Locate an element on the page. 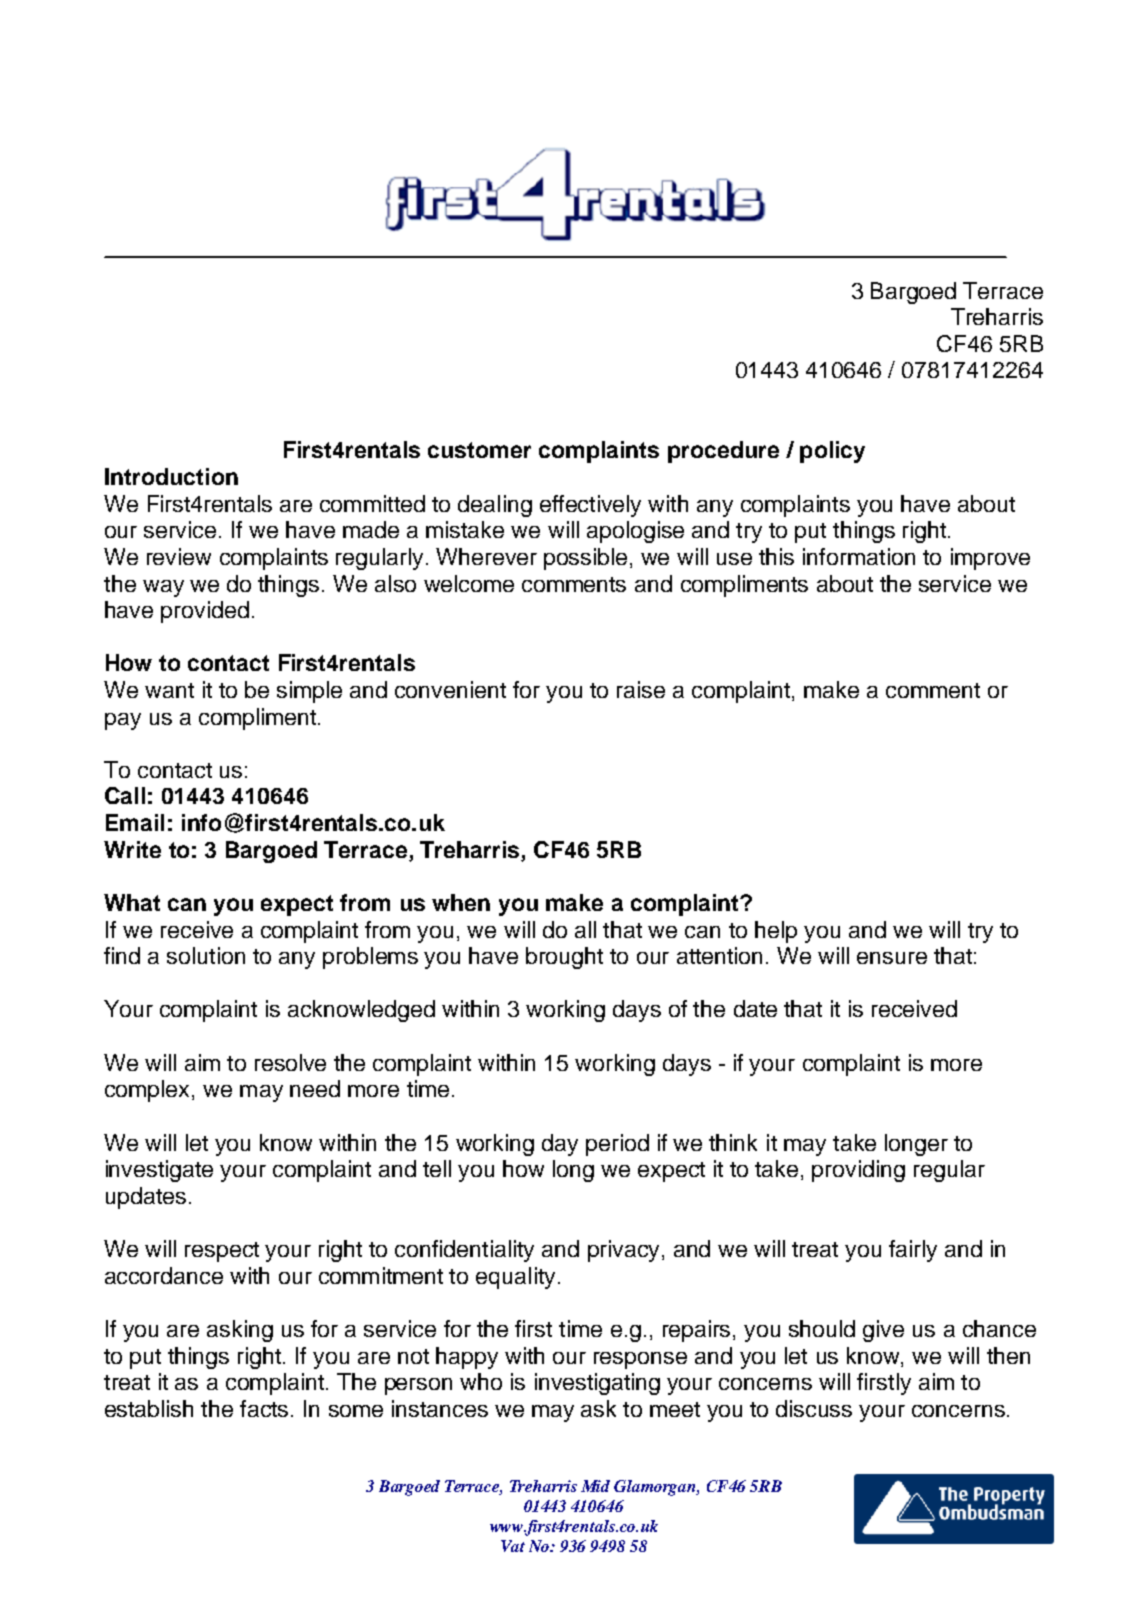 The image size is (1148, 1624). discuss is located at coordinates (814, 1408).
